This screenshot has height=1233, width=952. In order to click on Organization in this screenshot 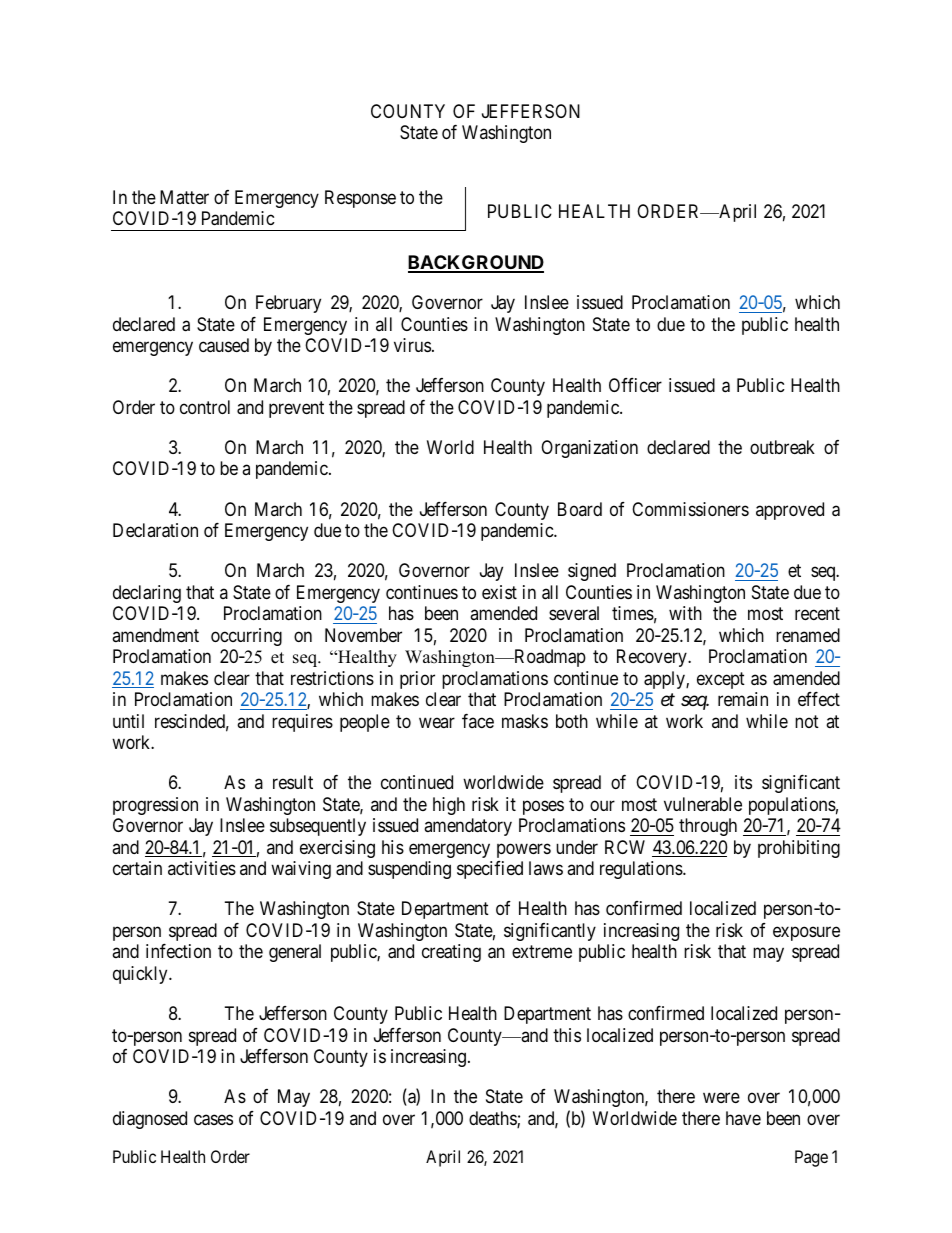, I will do `click(589, 449)`.
